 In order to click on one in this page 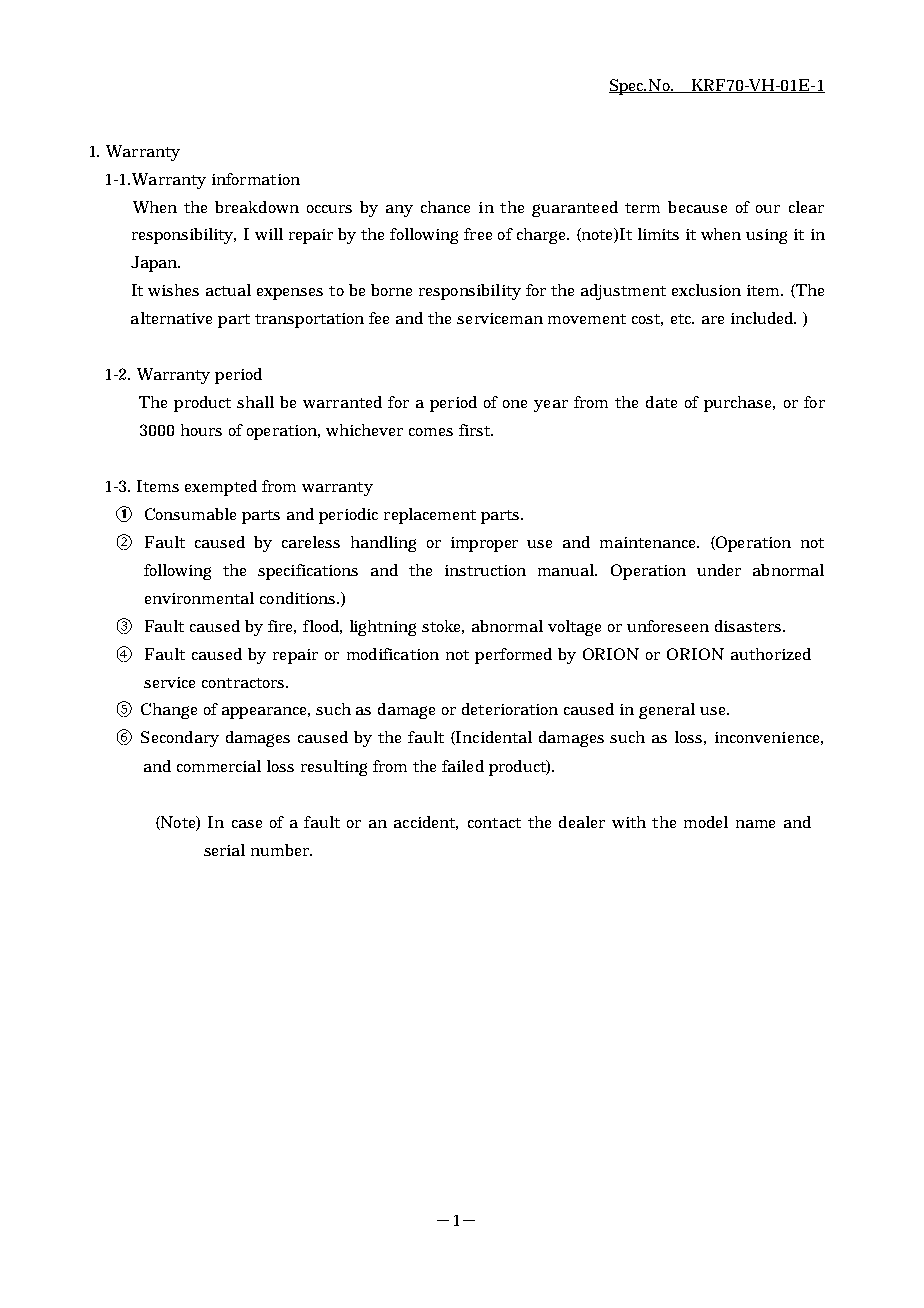, I will do `click(515, 404)`.
